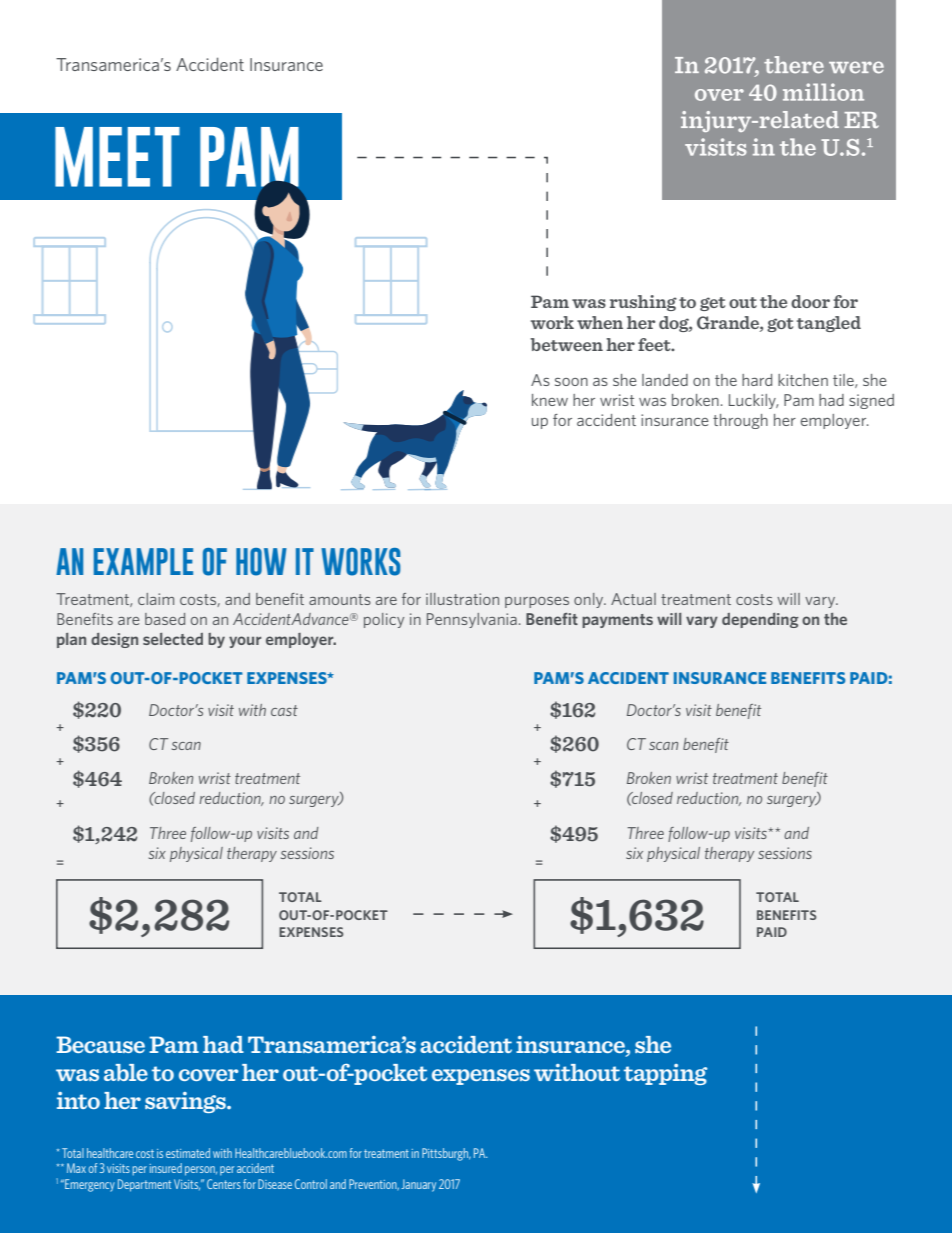 The height and width of the page is (1233, 952). I want to click on when, so click(600, 322).
